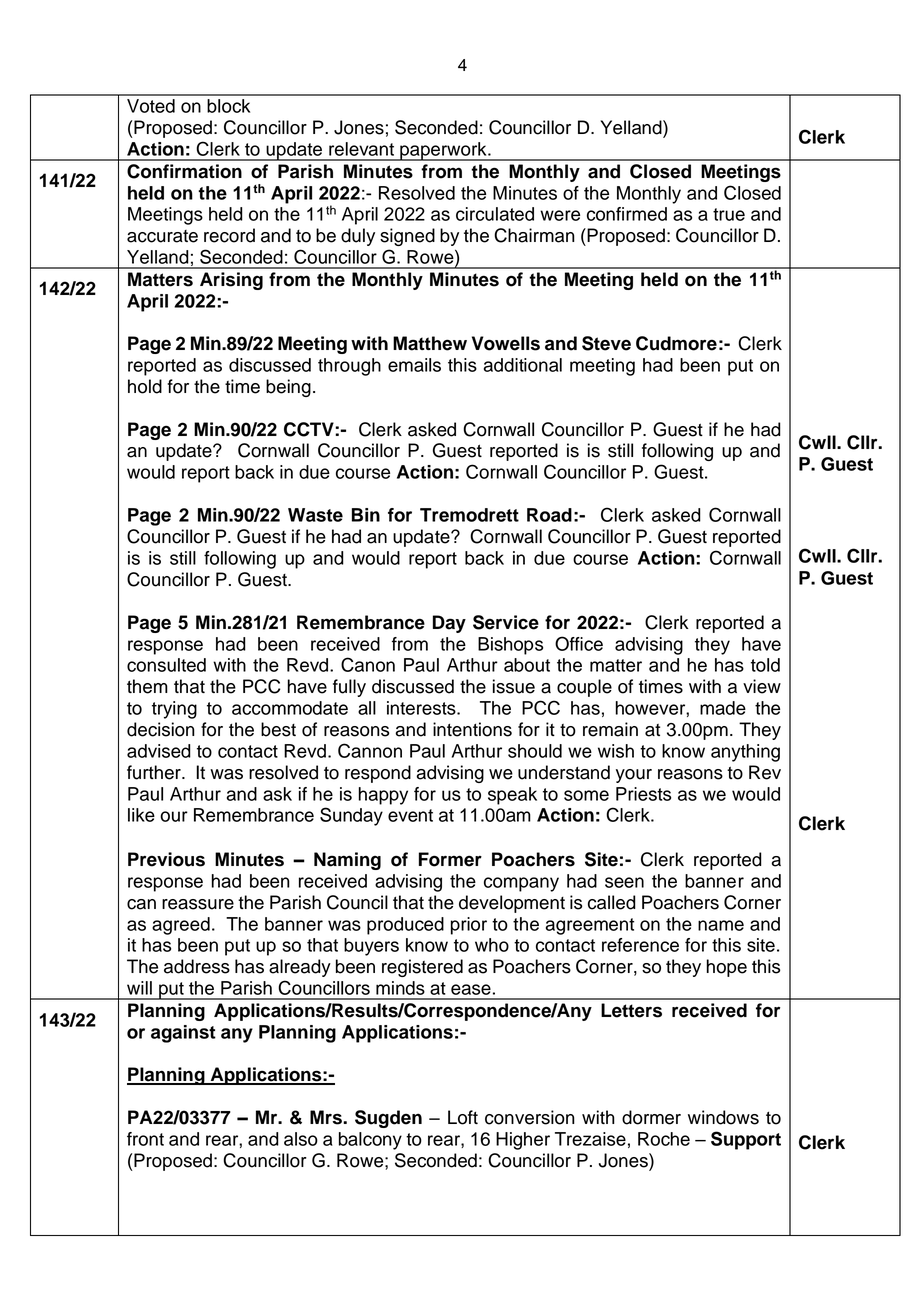  Describe the element at coordinates (765, 665) in the page. I see `told` at that location.
